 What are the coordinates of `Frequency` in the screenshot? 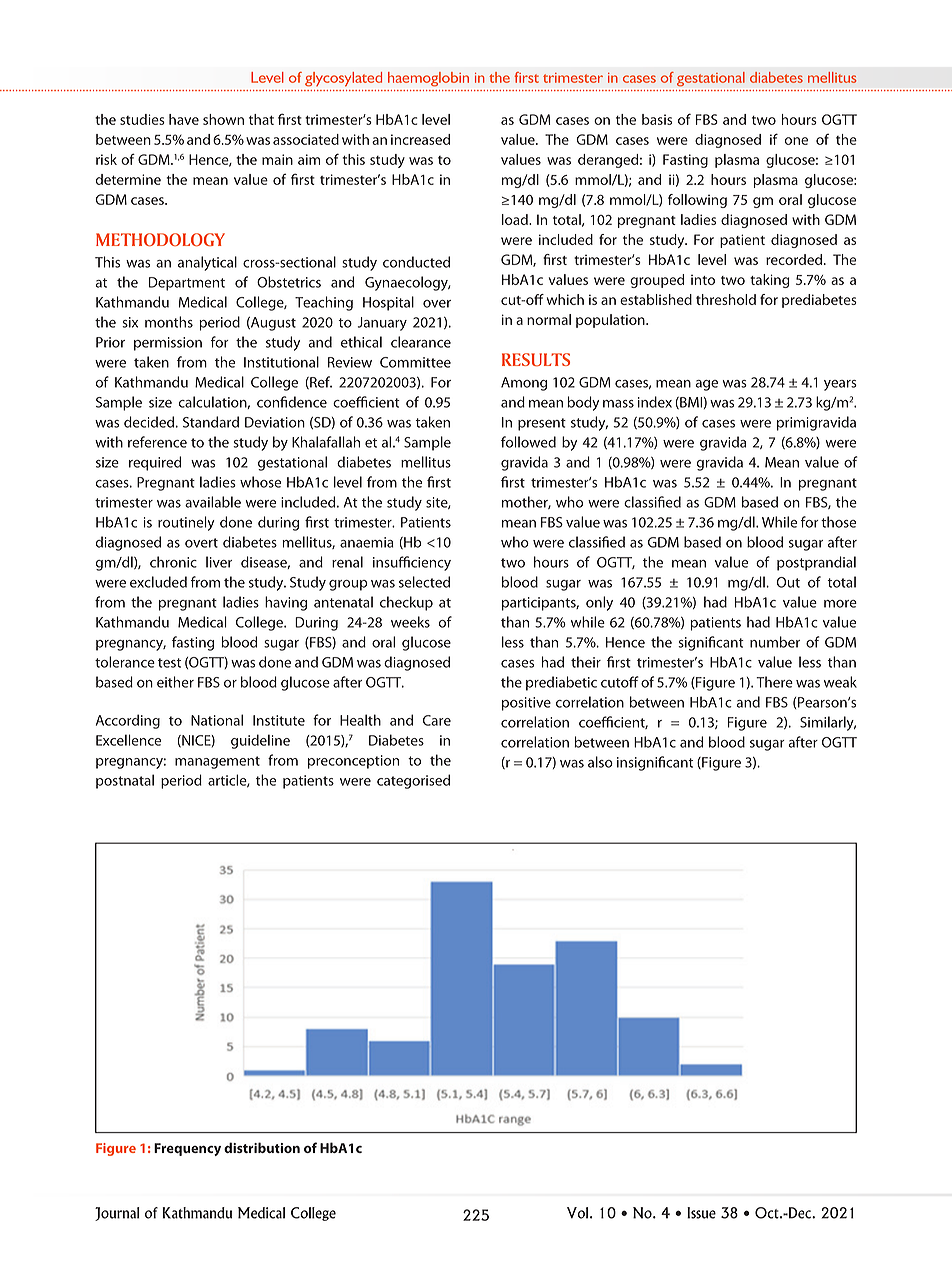 It's located at (187, 1149).
